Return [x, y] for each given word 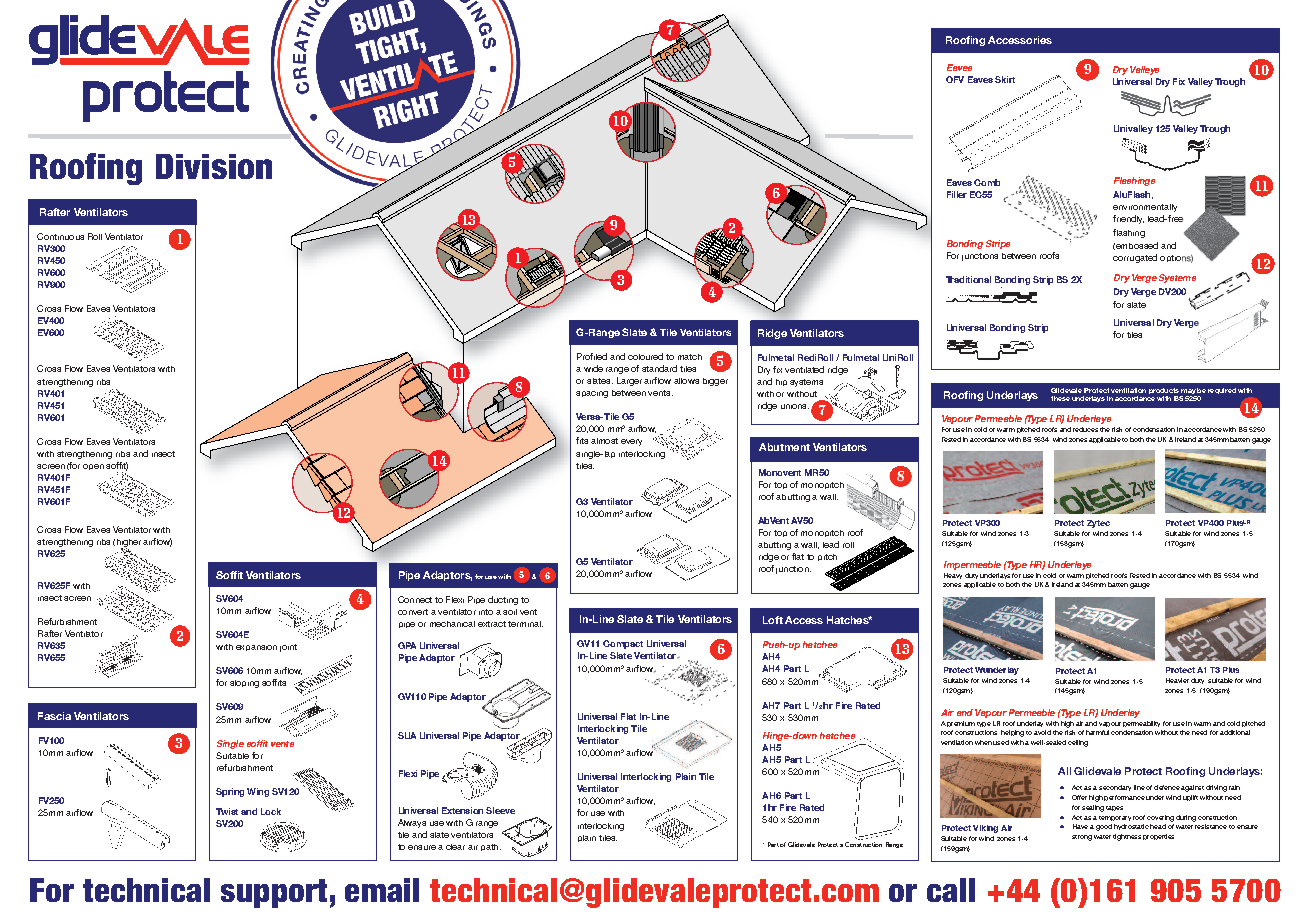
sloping [244, 684]
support [274, 893]
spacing [592, 394]
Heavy [953, 576]
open [93, 467]
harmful [1097, 732]
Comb [987, 182]
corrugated [1135, 258]
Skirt [1005, 79]
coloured [645, 356]
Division [214, 166]
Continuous [60, 236]
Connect [415, 599]
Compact [623, 644]
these [1060, 398]
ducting [503, 600]
